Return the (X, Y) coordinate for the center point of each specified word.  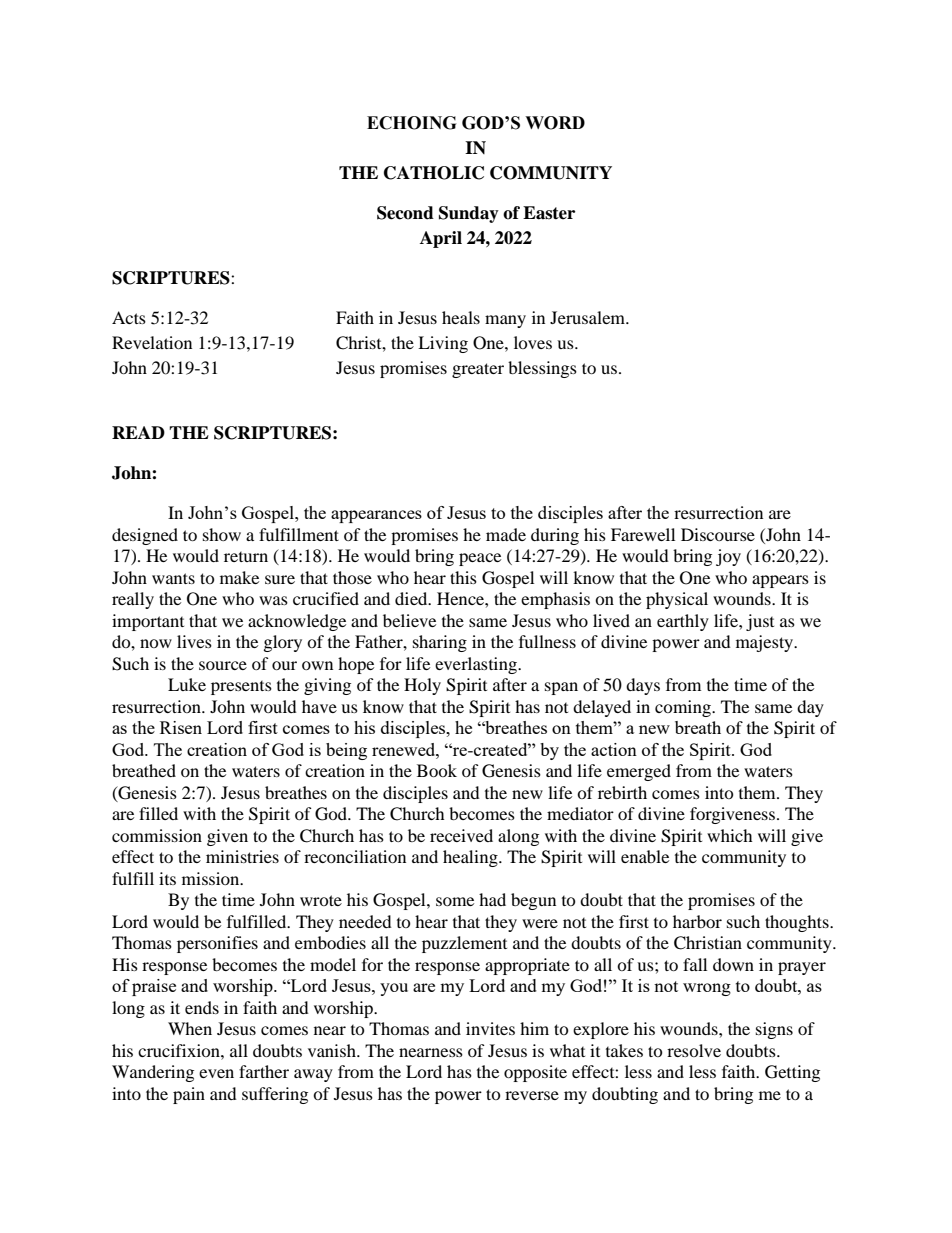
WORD (555, 123)
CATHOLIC (434, 173)
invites (490, 1028)
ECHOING (411, 123)
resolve (694, 1050)
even (216, 1073)
